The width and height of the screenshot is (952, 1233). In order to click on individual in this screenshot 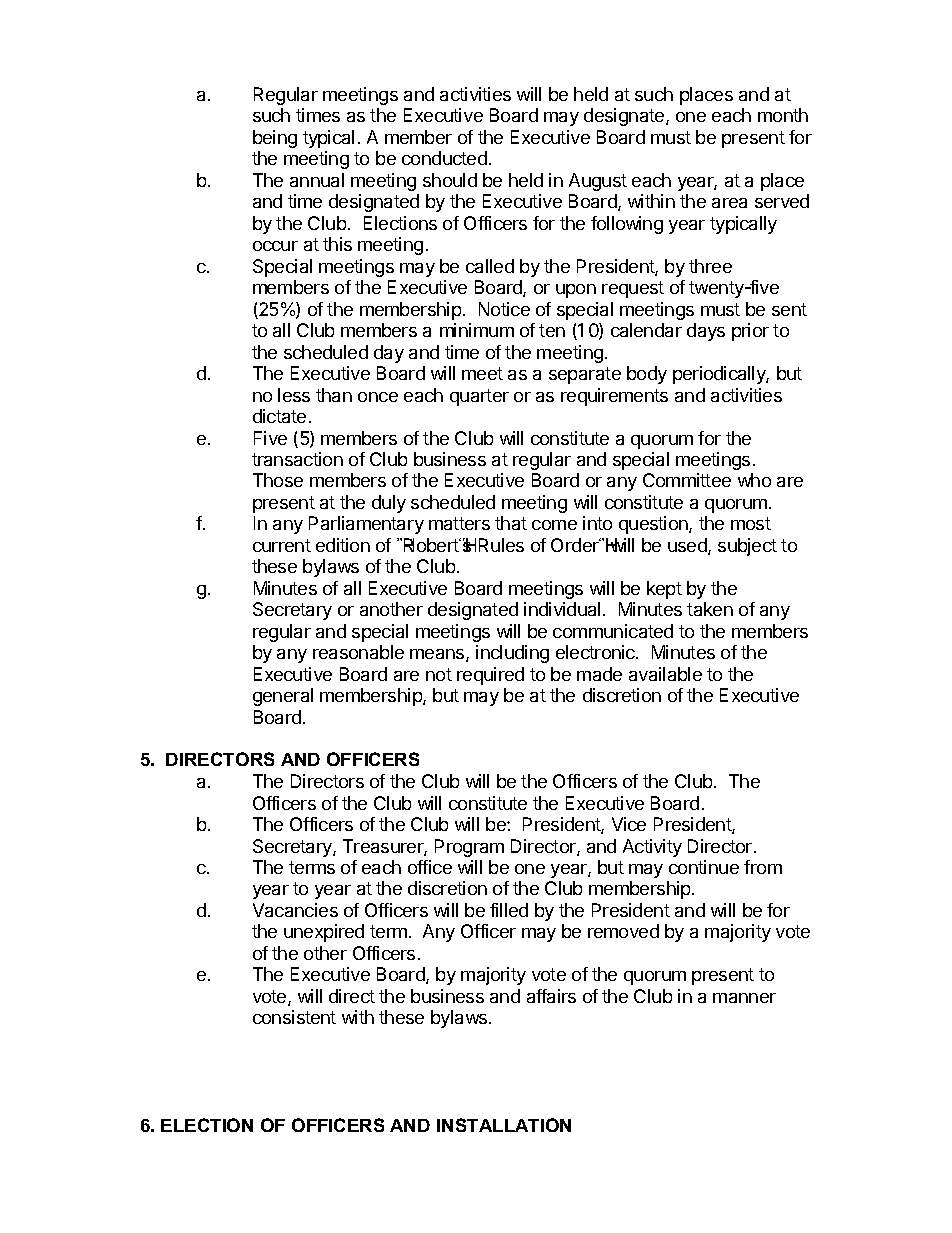, I will do `click(562, 609)`.
